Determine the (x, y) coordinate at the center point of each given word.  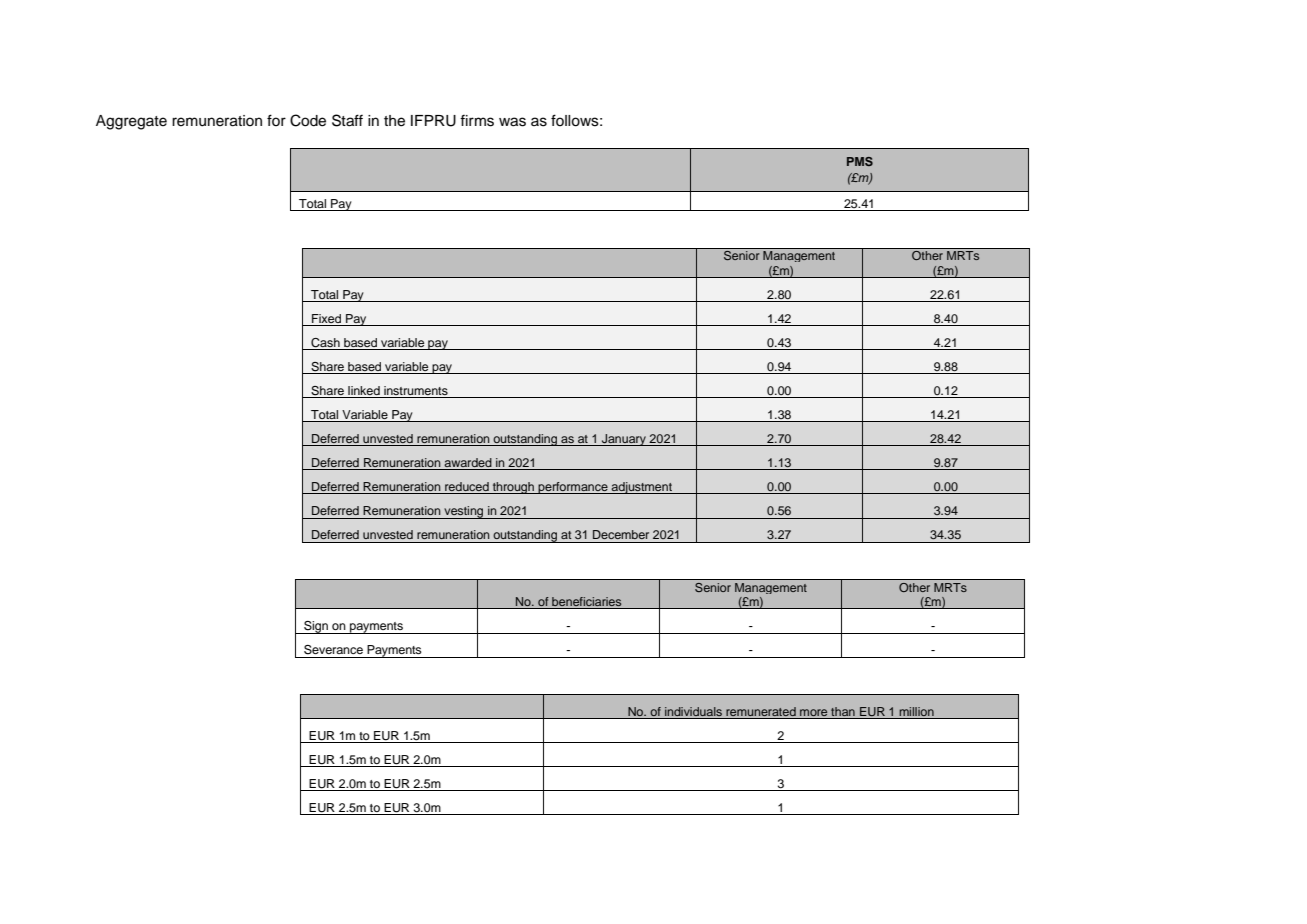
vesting (464, 512)
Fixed (326, 318)
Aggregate (131, 122)
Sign (316, 627)
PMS (860, 161)
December (621, 534)
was (512, 122)
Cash (325, 343)
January (623, 440)
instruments (416, 390)
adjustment (642, 488)
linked (364, 390)
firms (477, 121)
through (513, 488)
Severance (333, 650)
